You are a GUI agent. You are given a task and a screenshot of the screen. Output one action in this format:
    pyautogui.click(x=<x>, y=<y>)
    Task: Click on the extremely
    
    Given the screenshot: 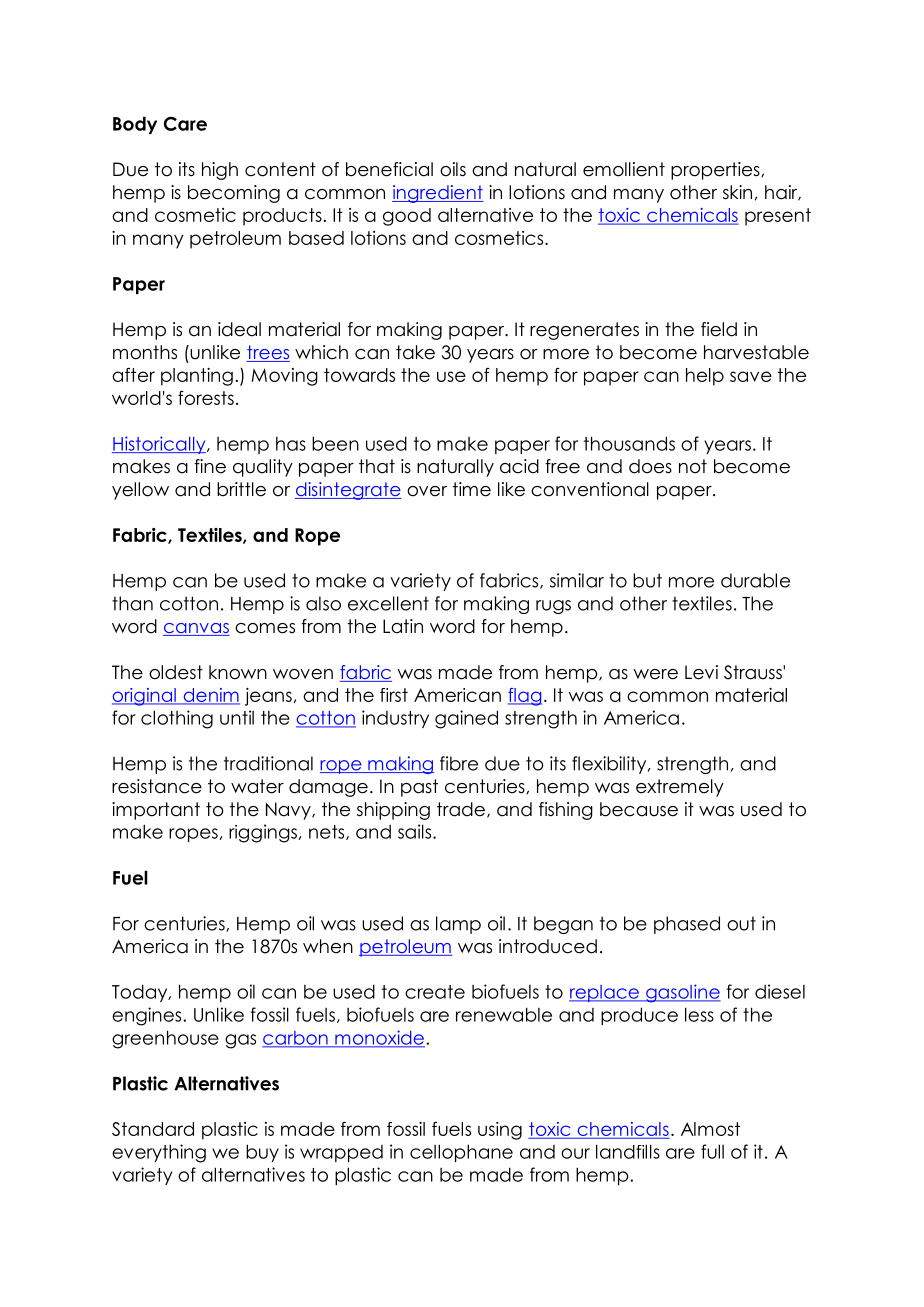 What is the action you would take?
    pyautogui.click(x=680, y=788)
